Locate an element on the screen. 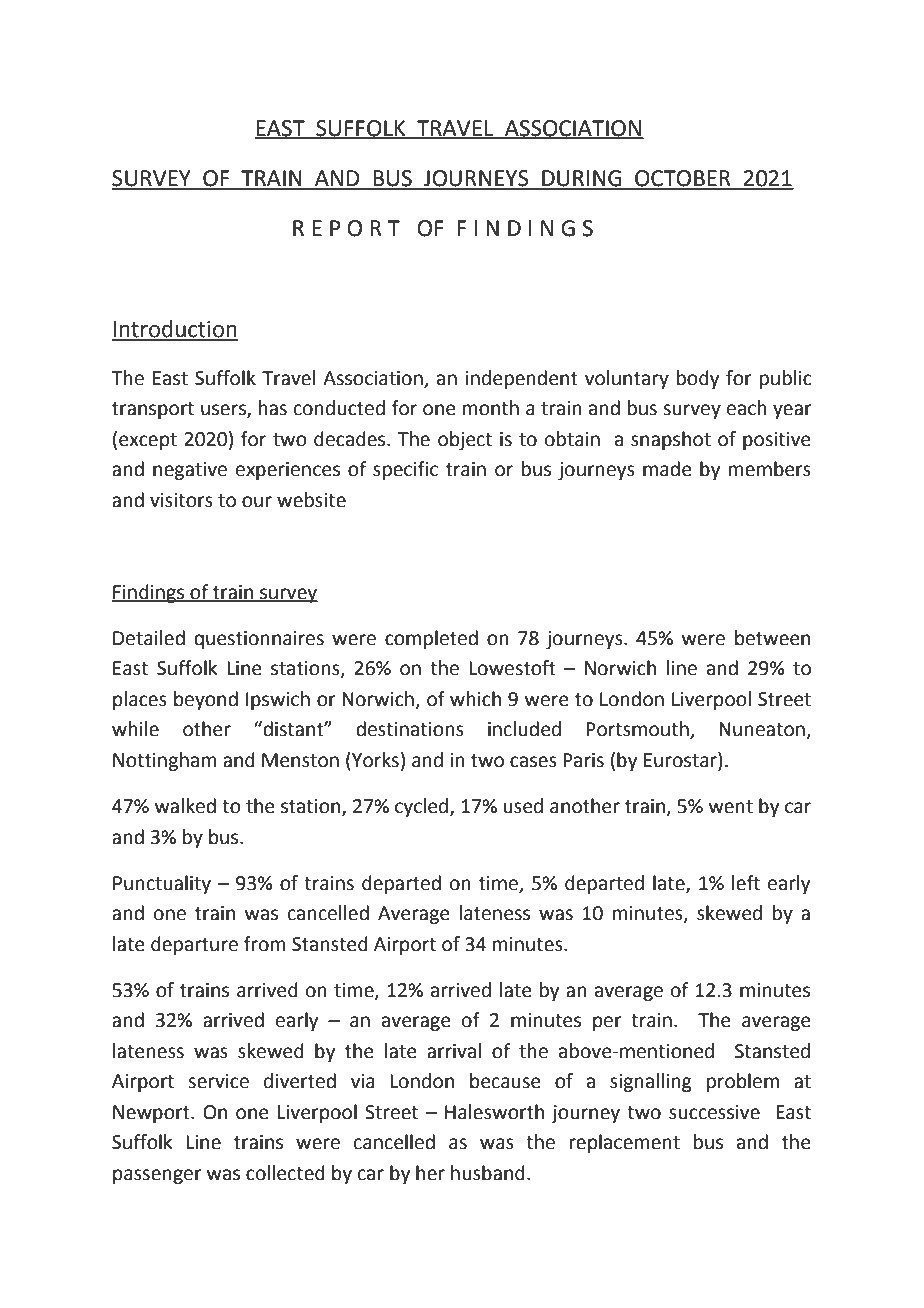  cycled is located at coordinates (423, 807).
